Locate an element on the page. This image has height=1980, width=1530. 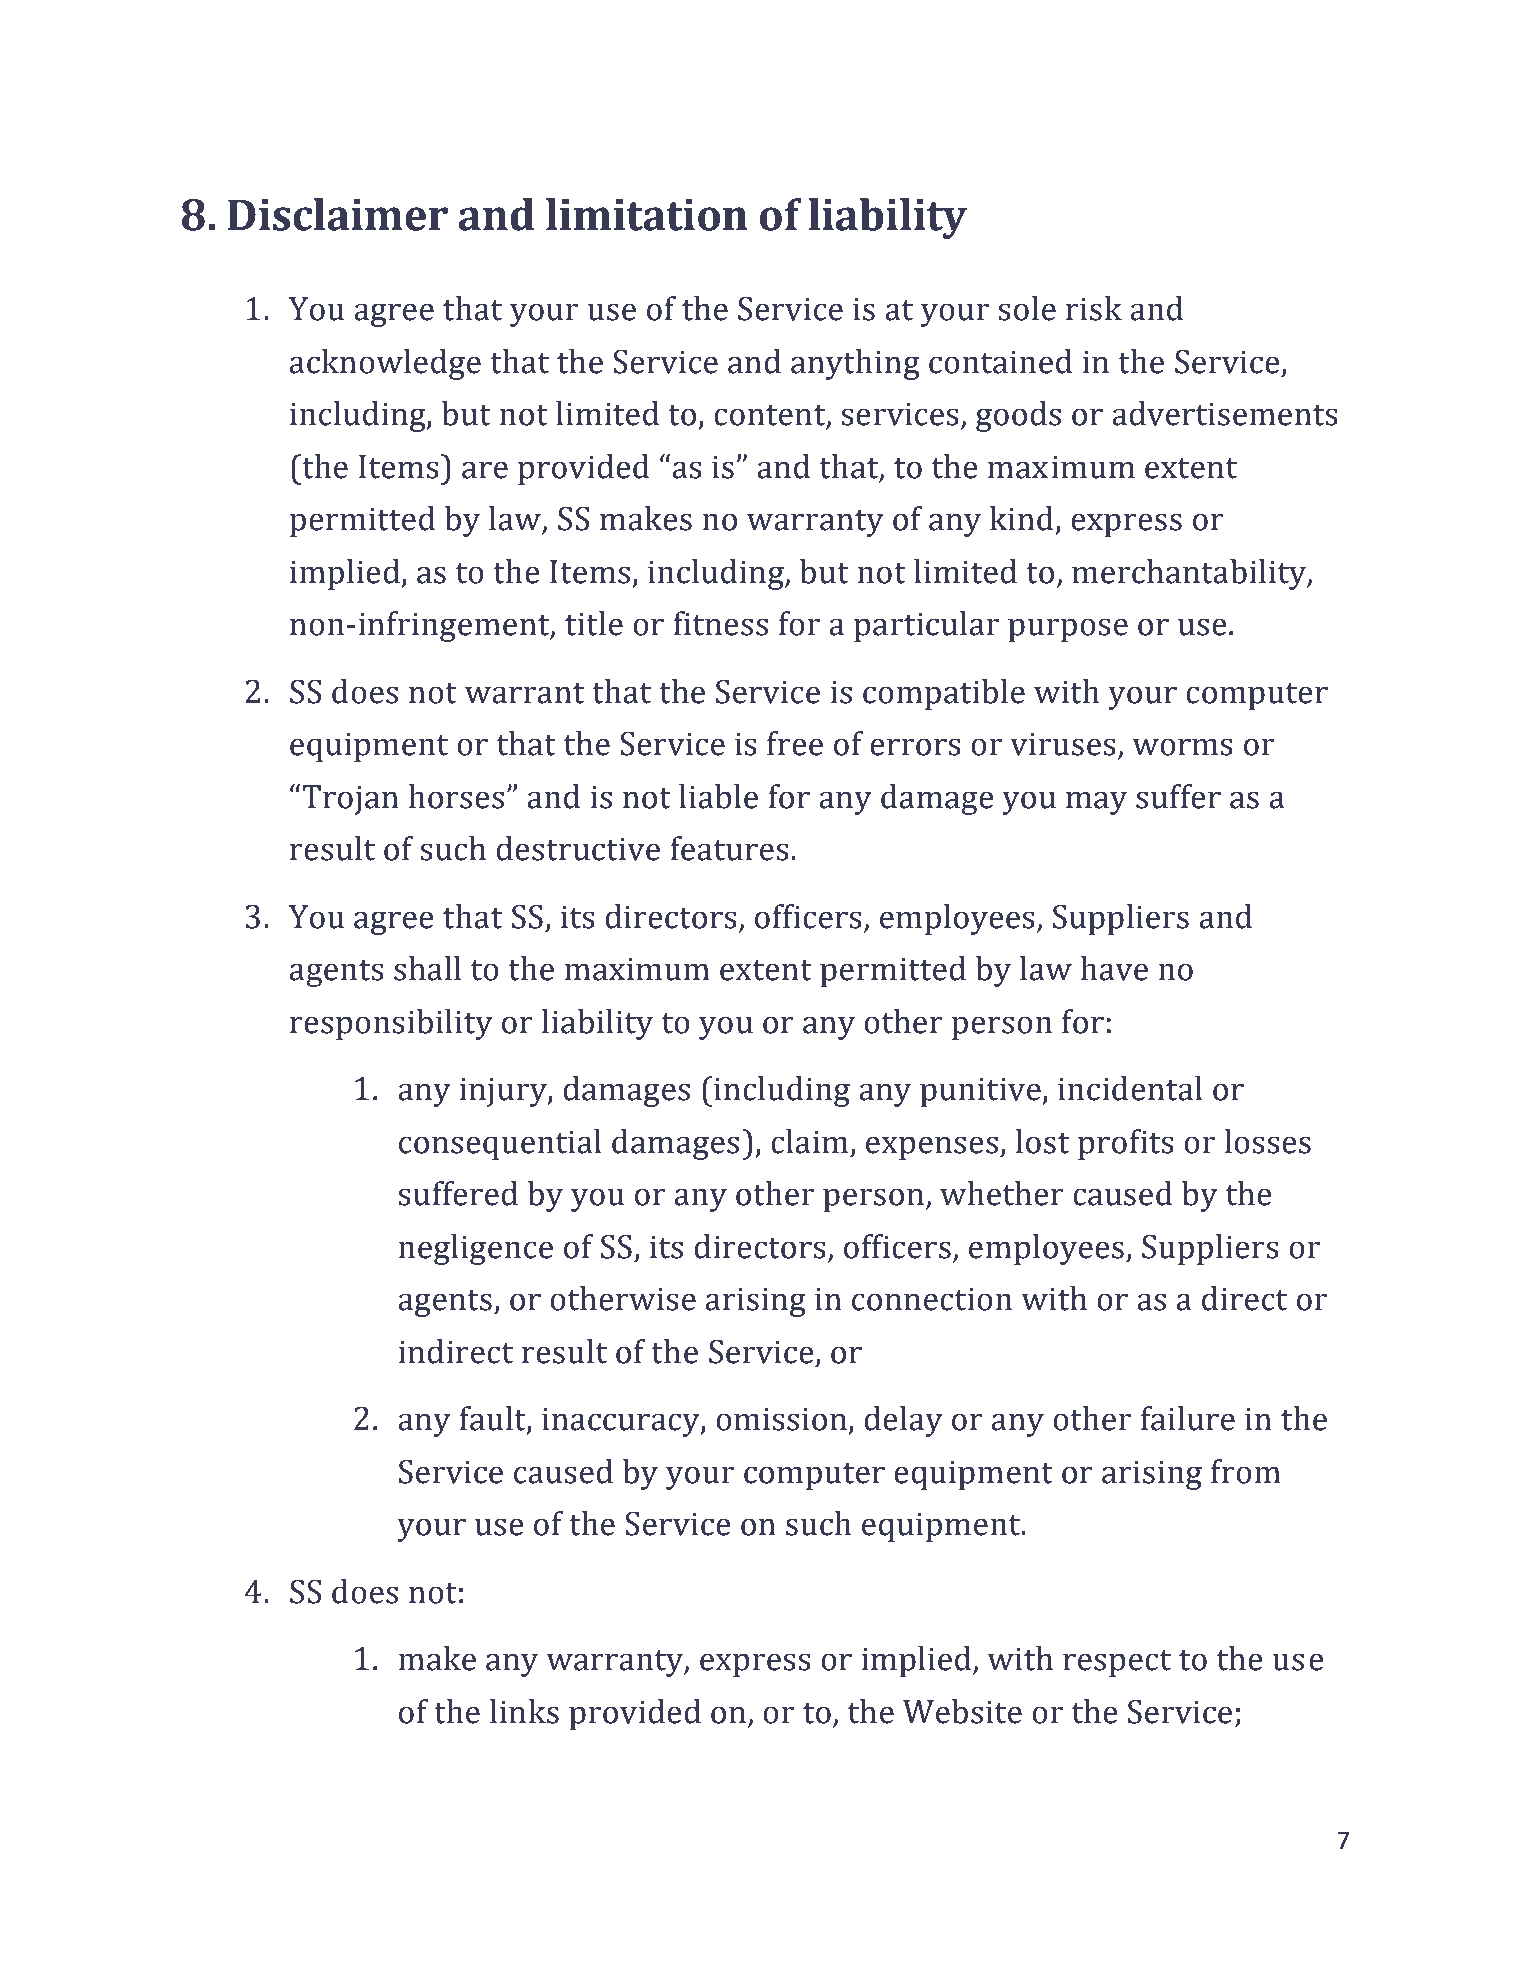
links is located at coordinates (524, 1711).
